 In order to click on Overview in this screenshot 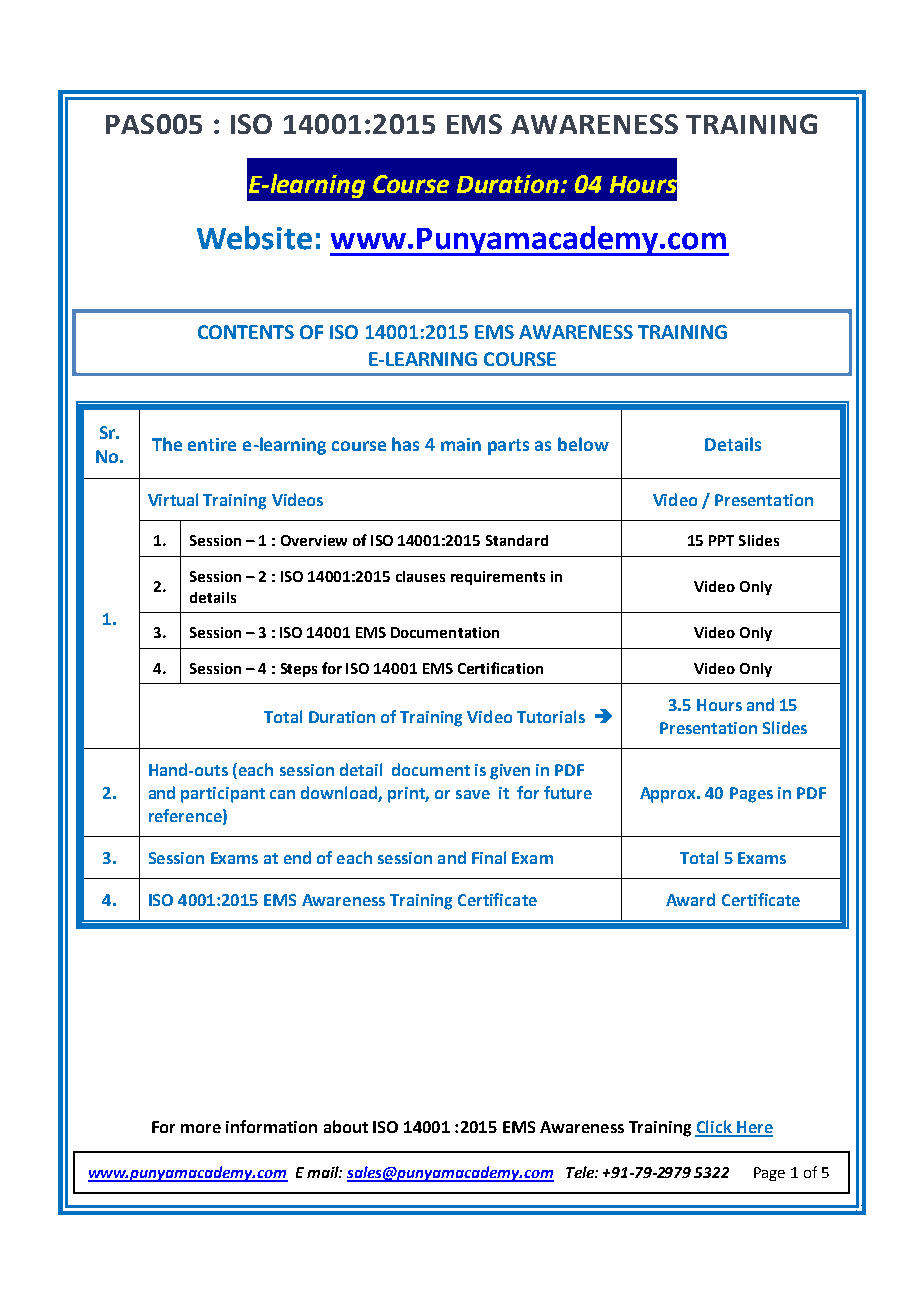, I will do `click(314, 540)`.
